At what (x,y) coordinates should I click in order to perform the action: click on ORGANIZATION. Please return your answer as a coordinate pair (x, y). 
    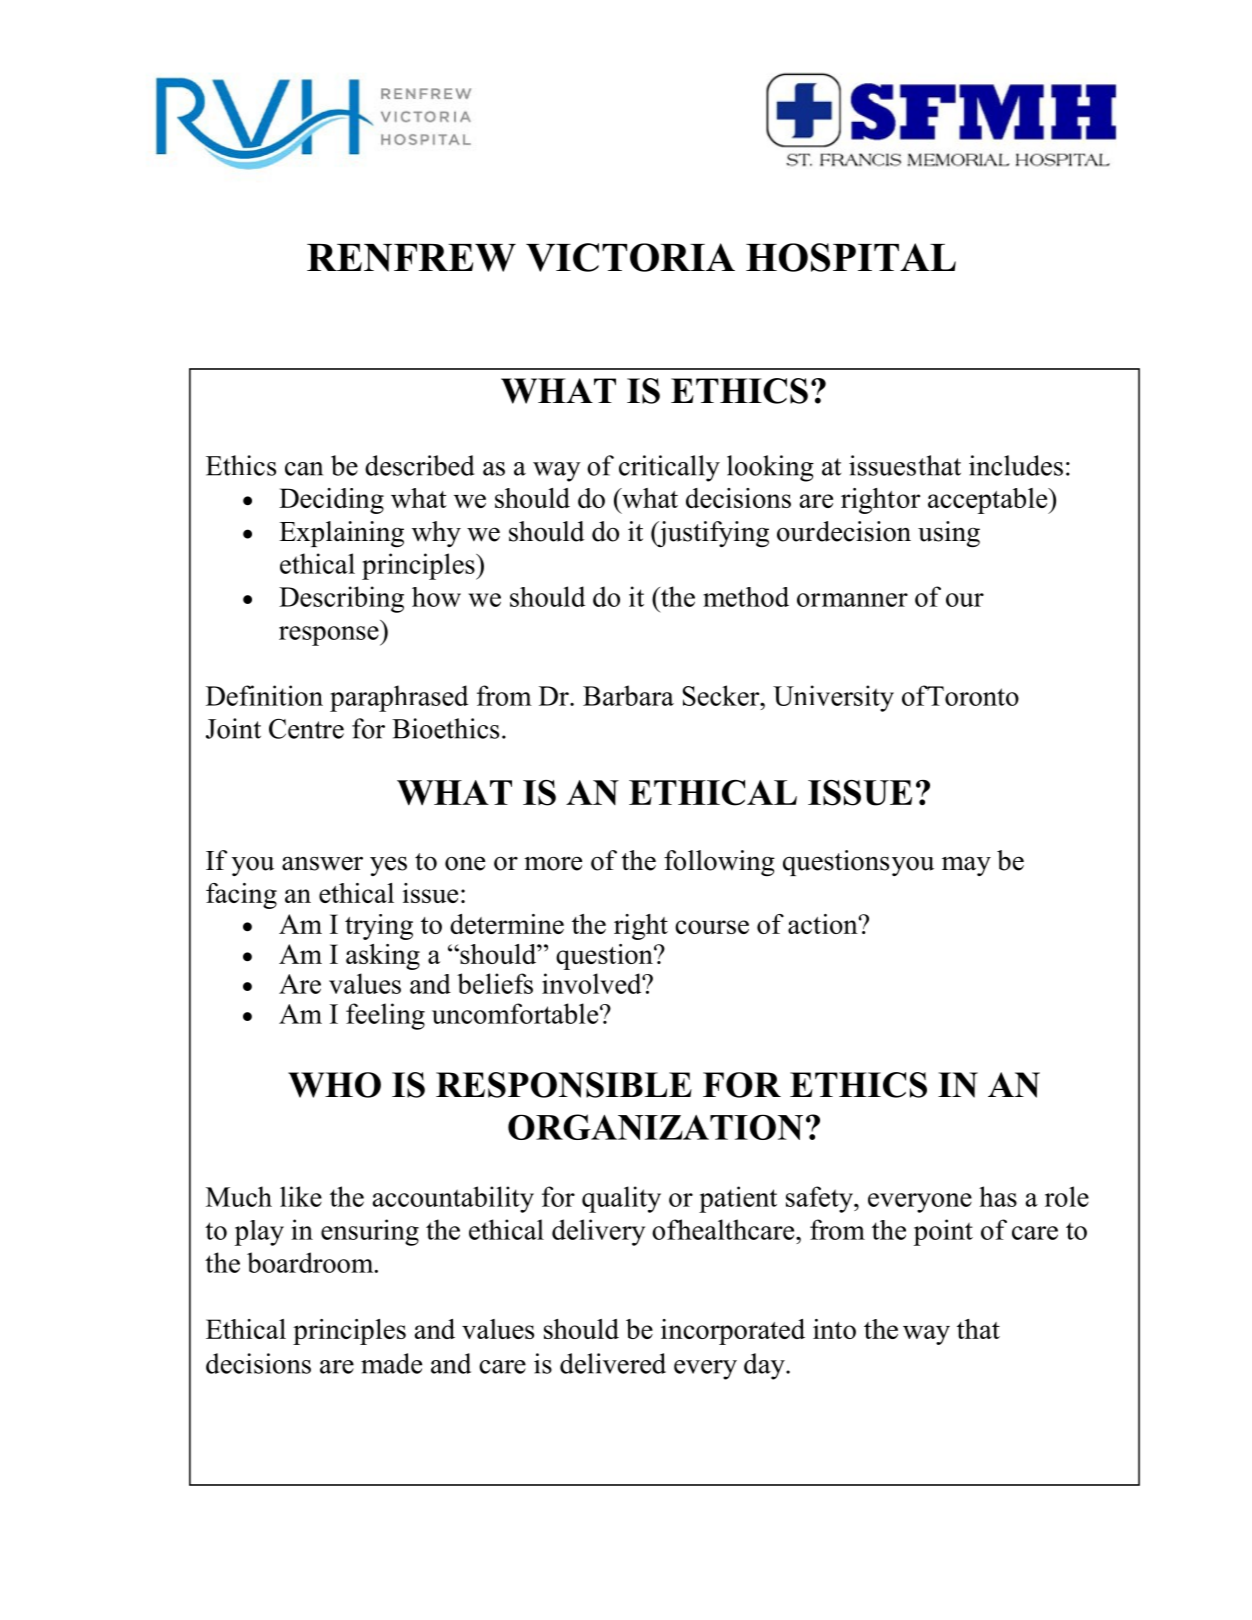
    Looking at the image, I should click on (655, 1127).
